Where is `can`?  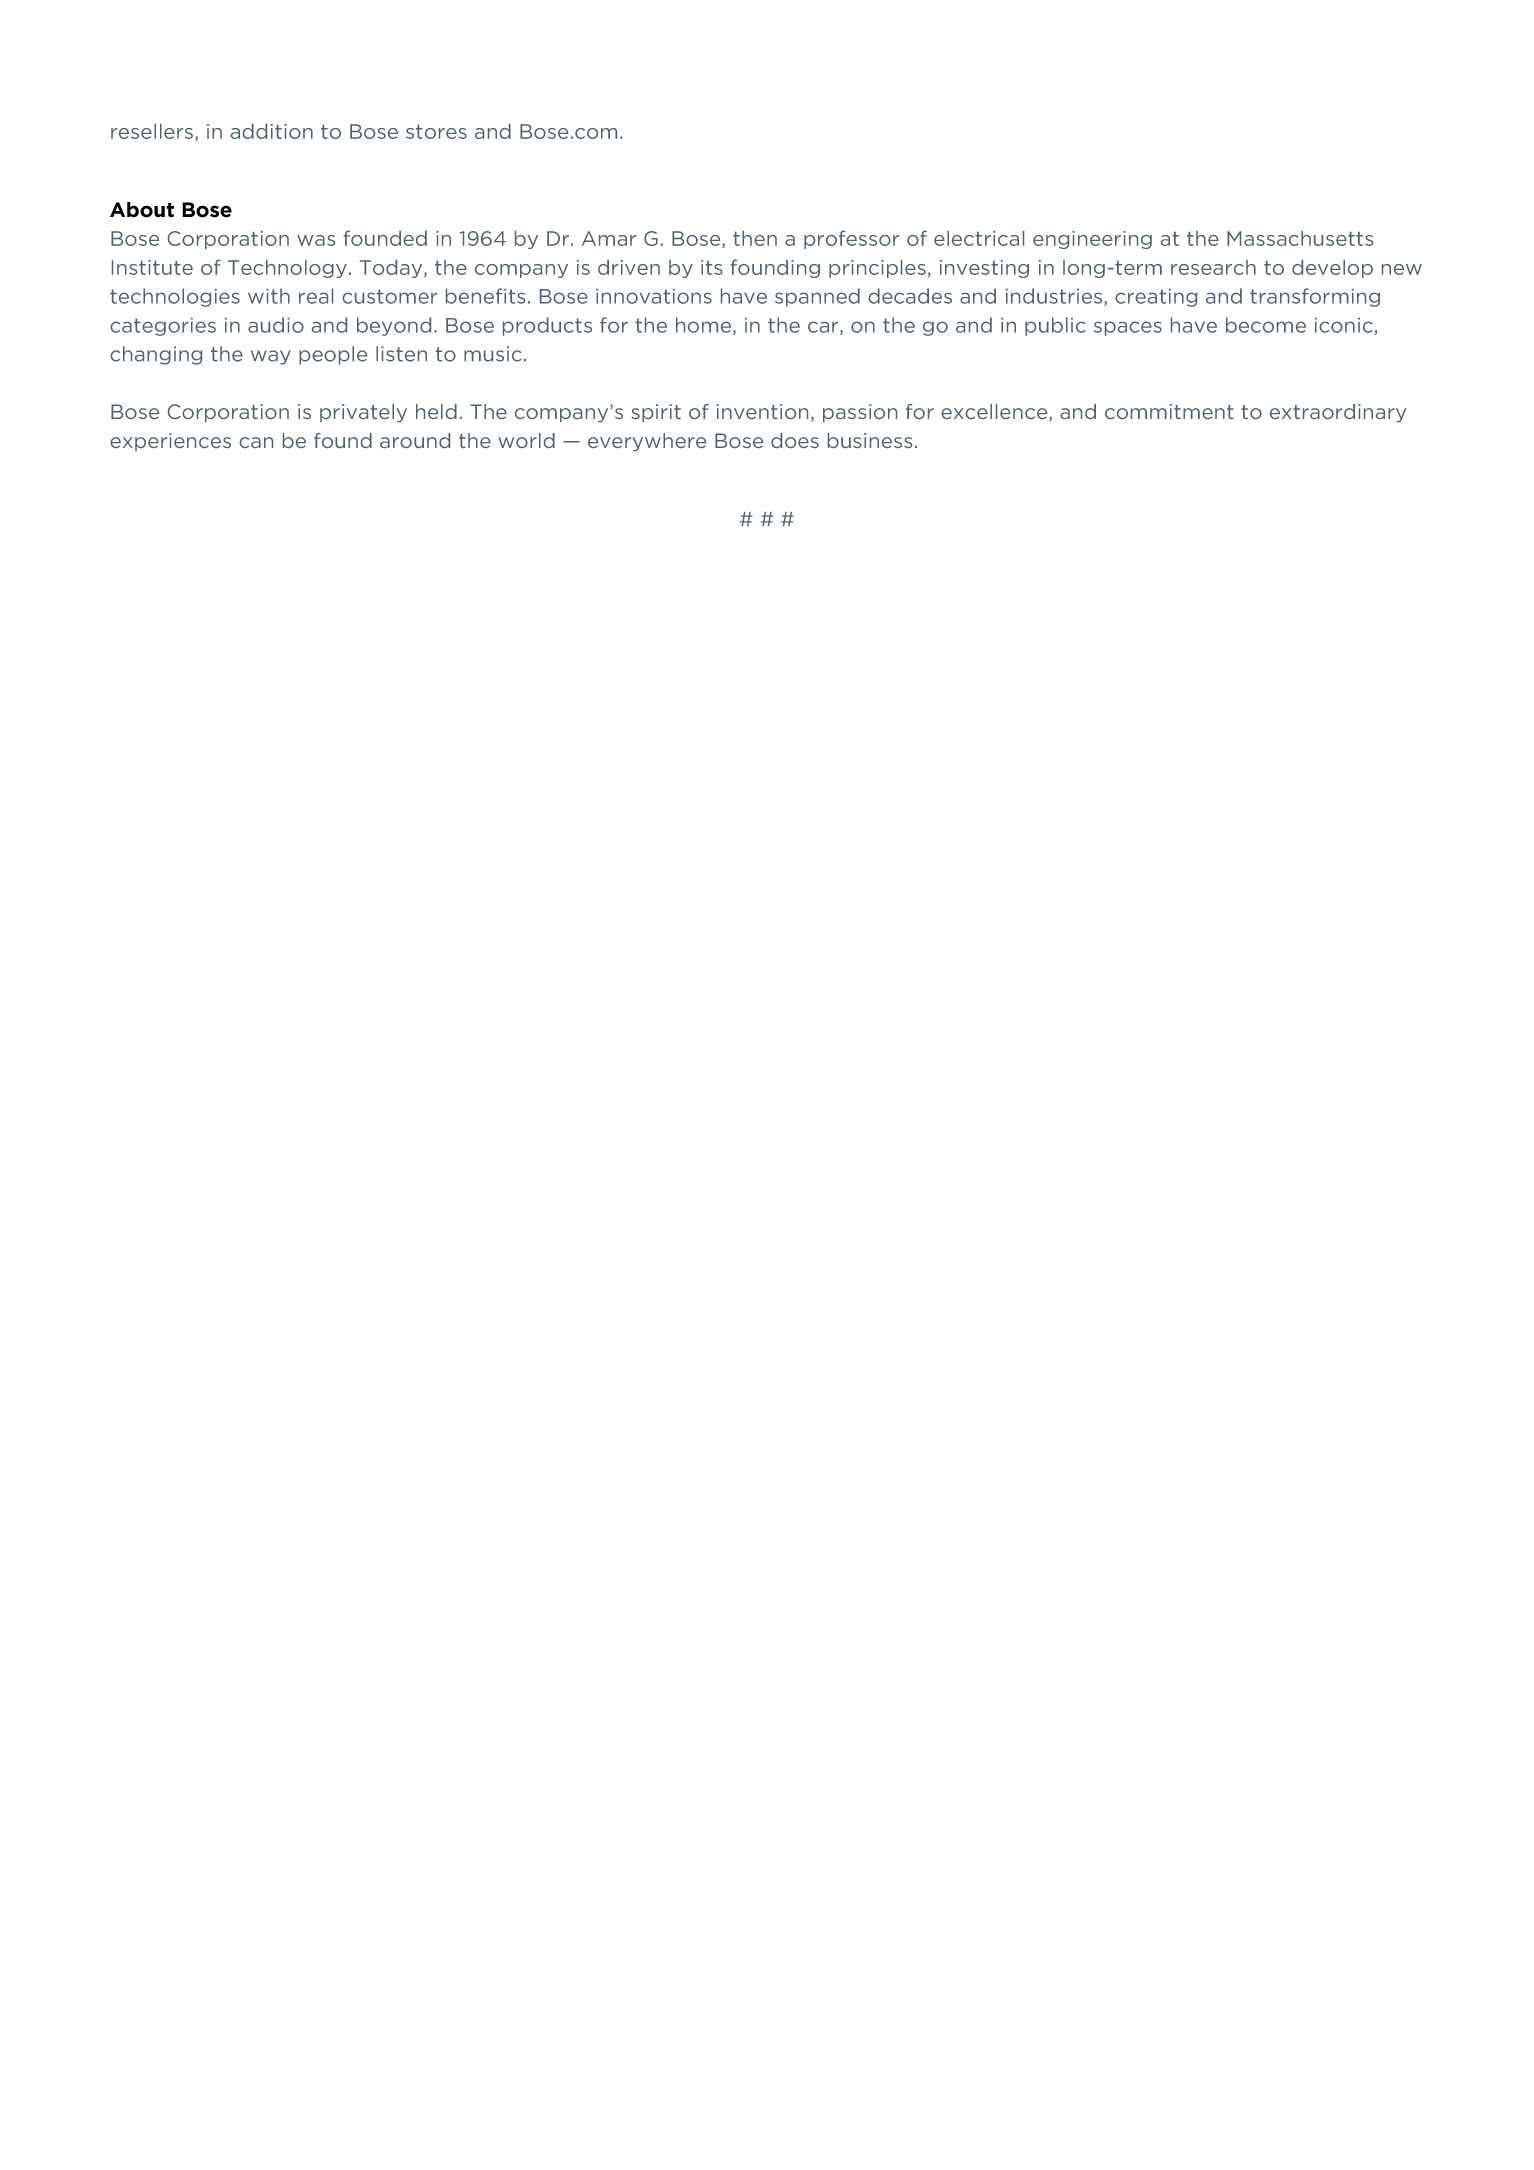
can is located at coordinates (256, 442).
